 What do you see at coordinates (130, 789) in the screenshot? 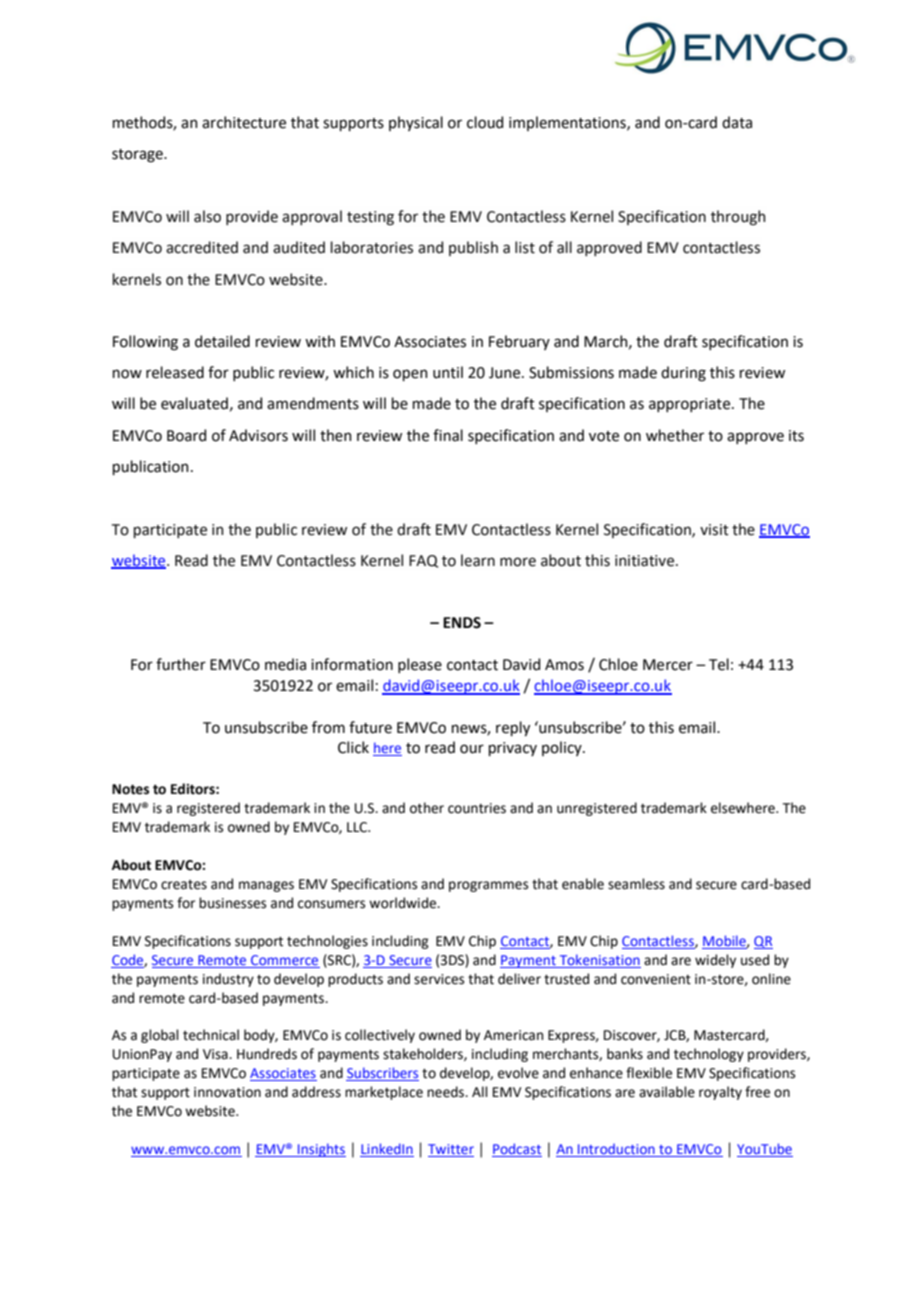
I see `Notes` at bounding box center [130, 789].
